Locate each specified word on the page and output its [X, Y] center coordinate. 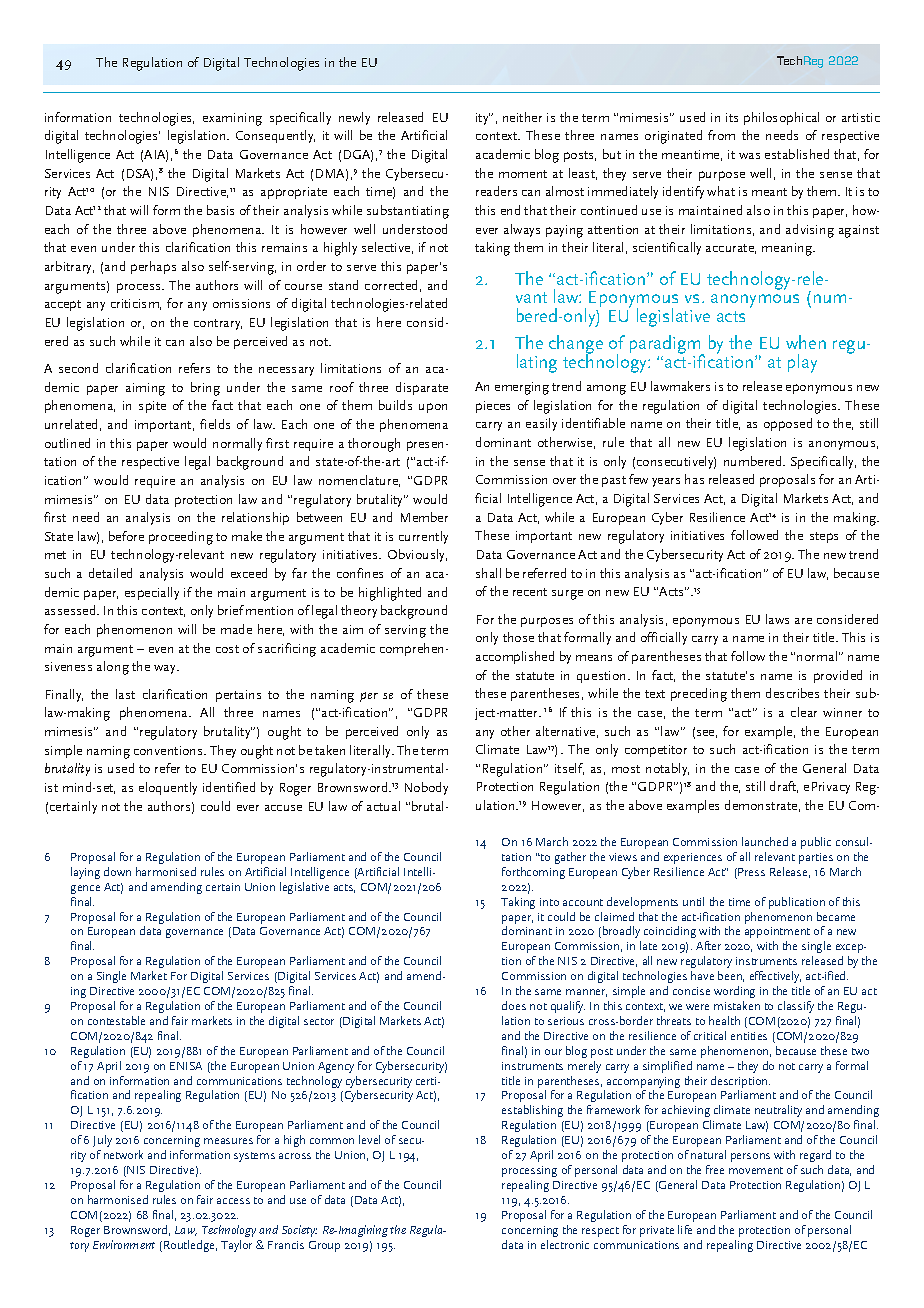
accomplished [515, 657]
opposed [788, 424]
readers [496, 191]
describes [792, 693]
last [125, 694]
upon [433, 408]
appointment [777, 932]
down [117, 871]
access [233, 1201]
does [514, 1005]
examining [232, 119]
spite [152, 407]
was [749, 156]
